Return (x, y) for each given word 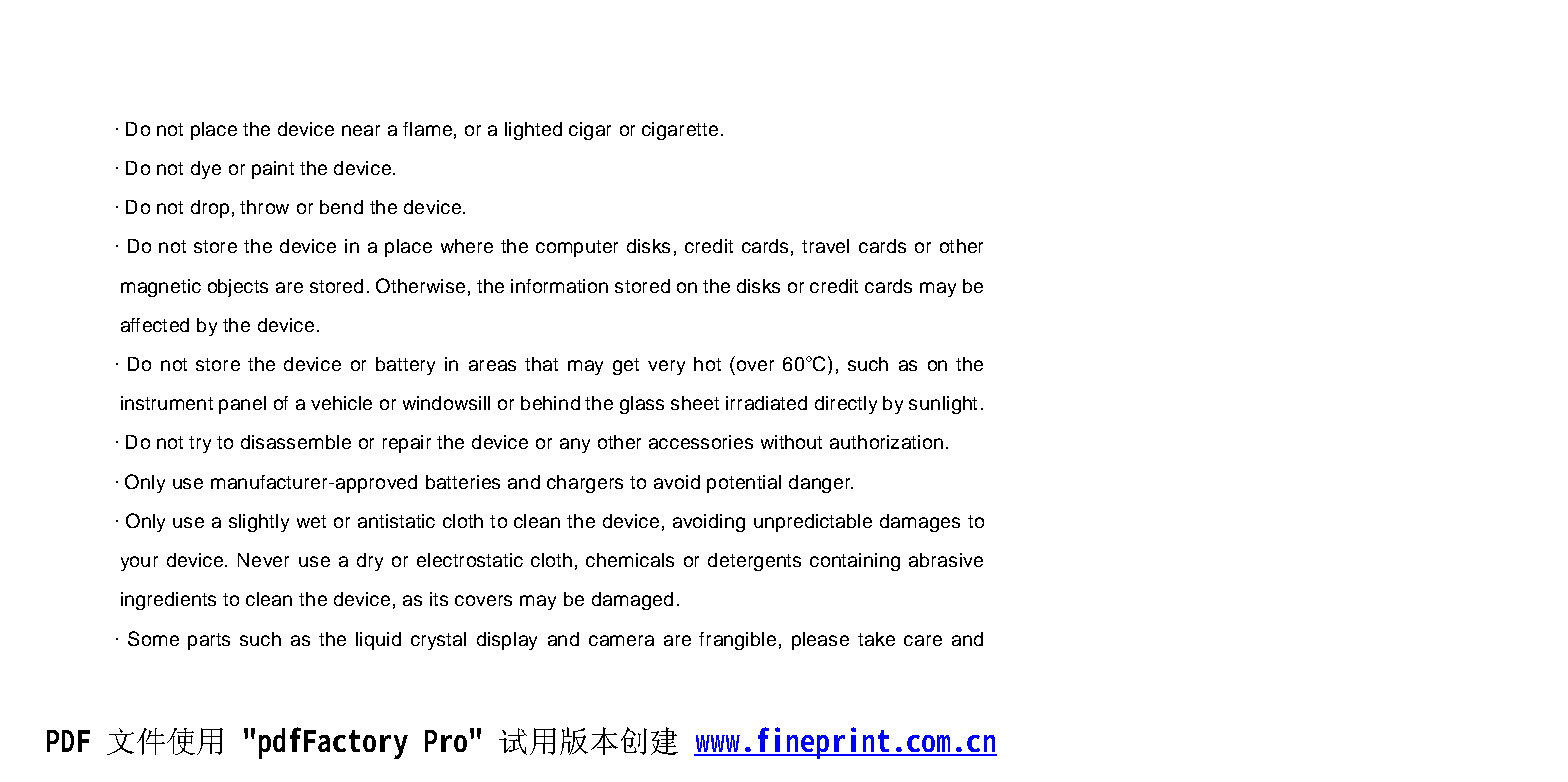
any (575, 445)
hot (707, 364)
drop (210, 209)
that (541, 364)
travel (825, 246)
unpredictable (813, 523)
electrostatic (470, 560)
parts (209, 641)
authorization (886, 442)
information (559, 286)
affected (155, 325)
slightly (259, 523)
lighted (533, 131)
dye (206, 170)
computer (577, 248)
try (200, 444)
